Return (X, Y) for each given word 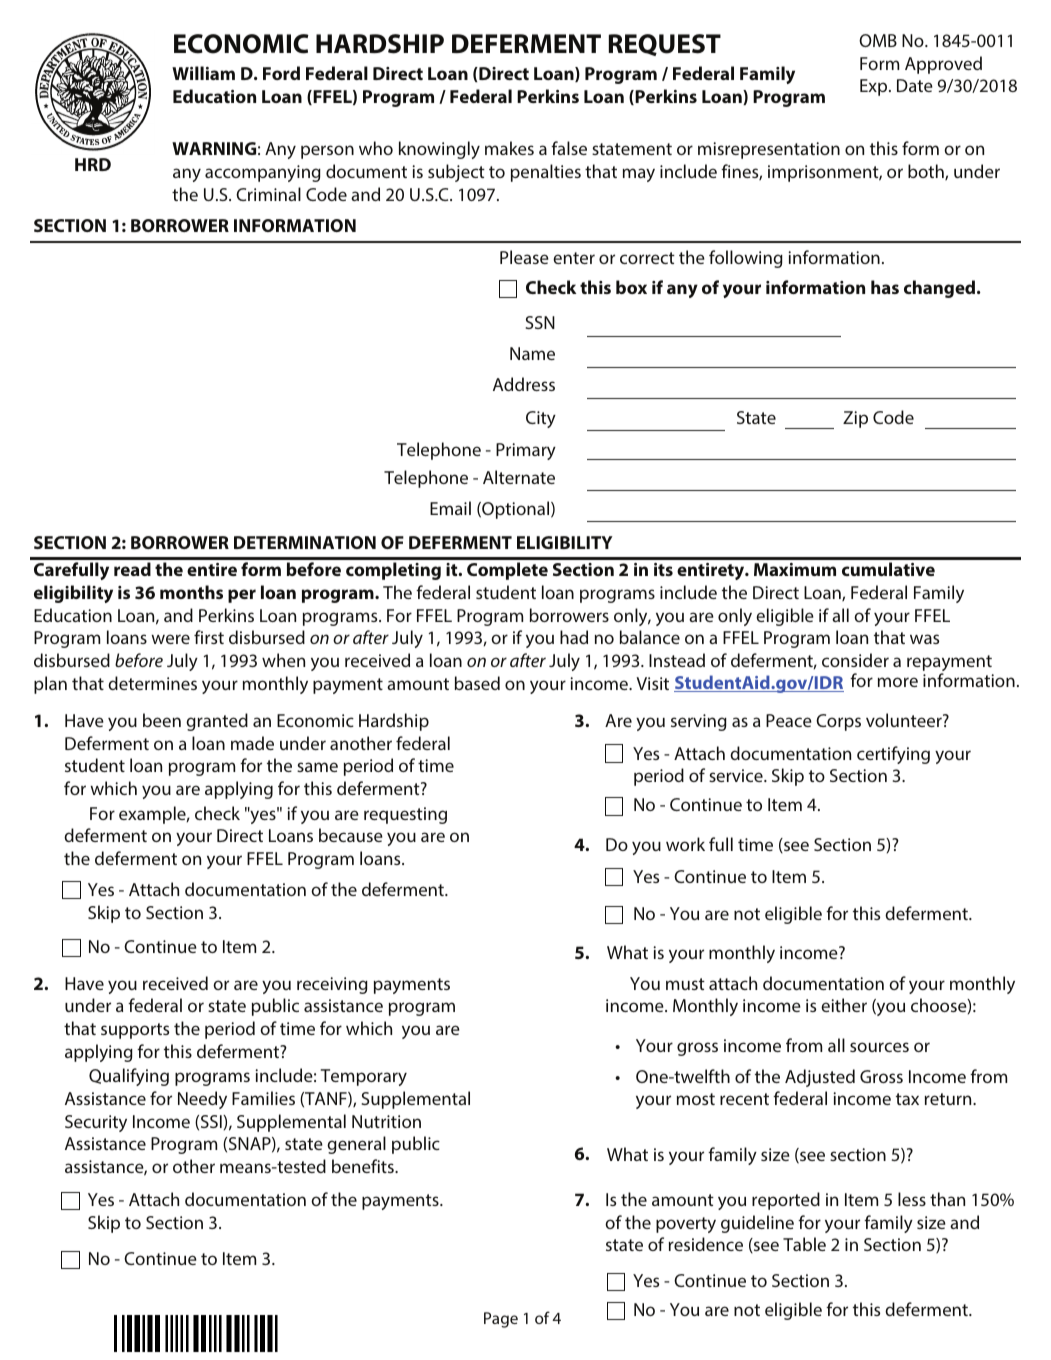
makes (509, 148)
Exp (875, 87)
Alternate (519, 477)
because (351, 835)
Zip (855, 419)
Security (96, 1123)
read (132, 569)
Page (501, 1320)
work (685, 844)
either (844, 1005)
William (203, 73)
